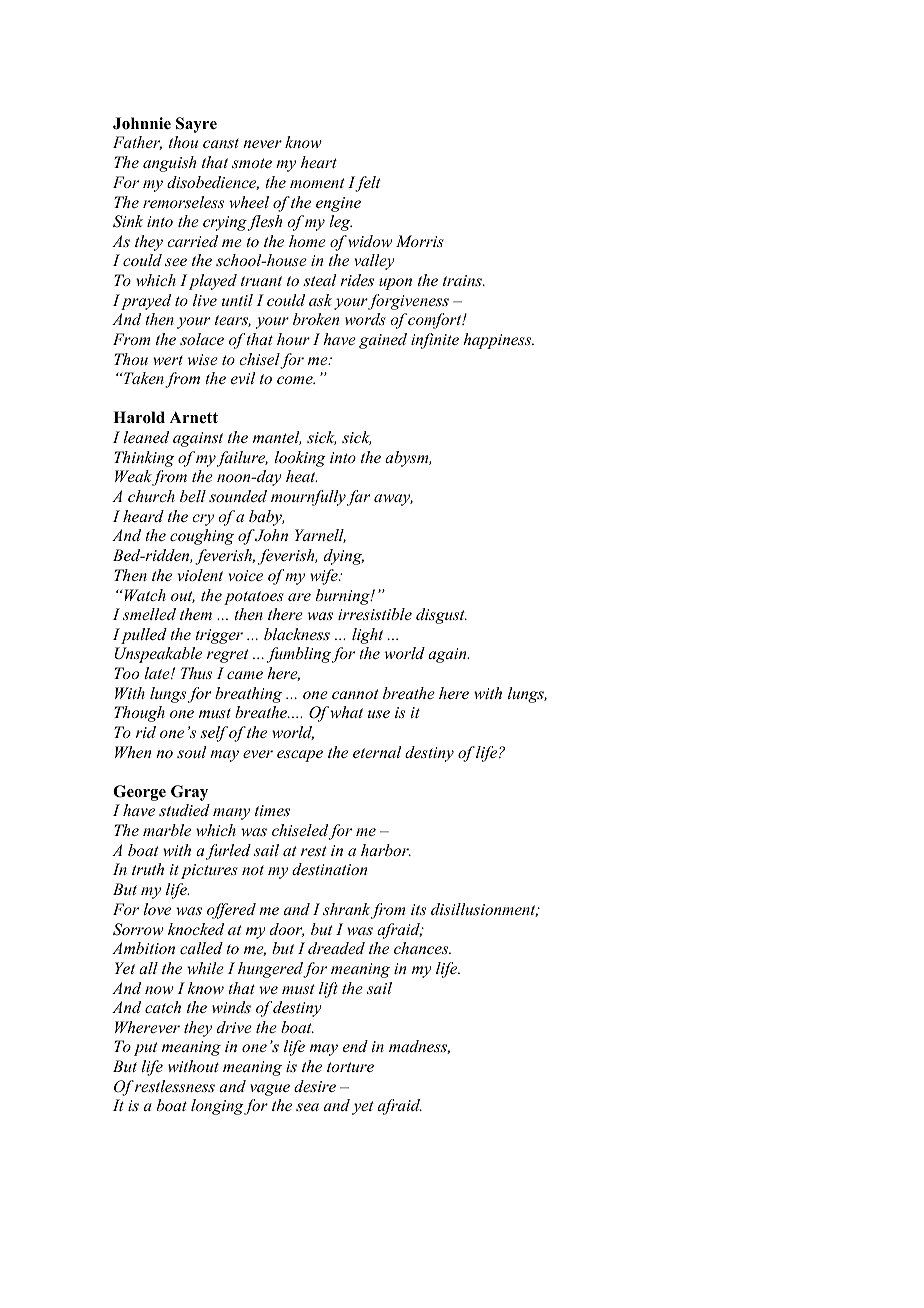  I want to click on hour, so click(293, 339).
